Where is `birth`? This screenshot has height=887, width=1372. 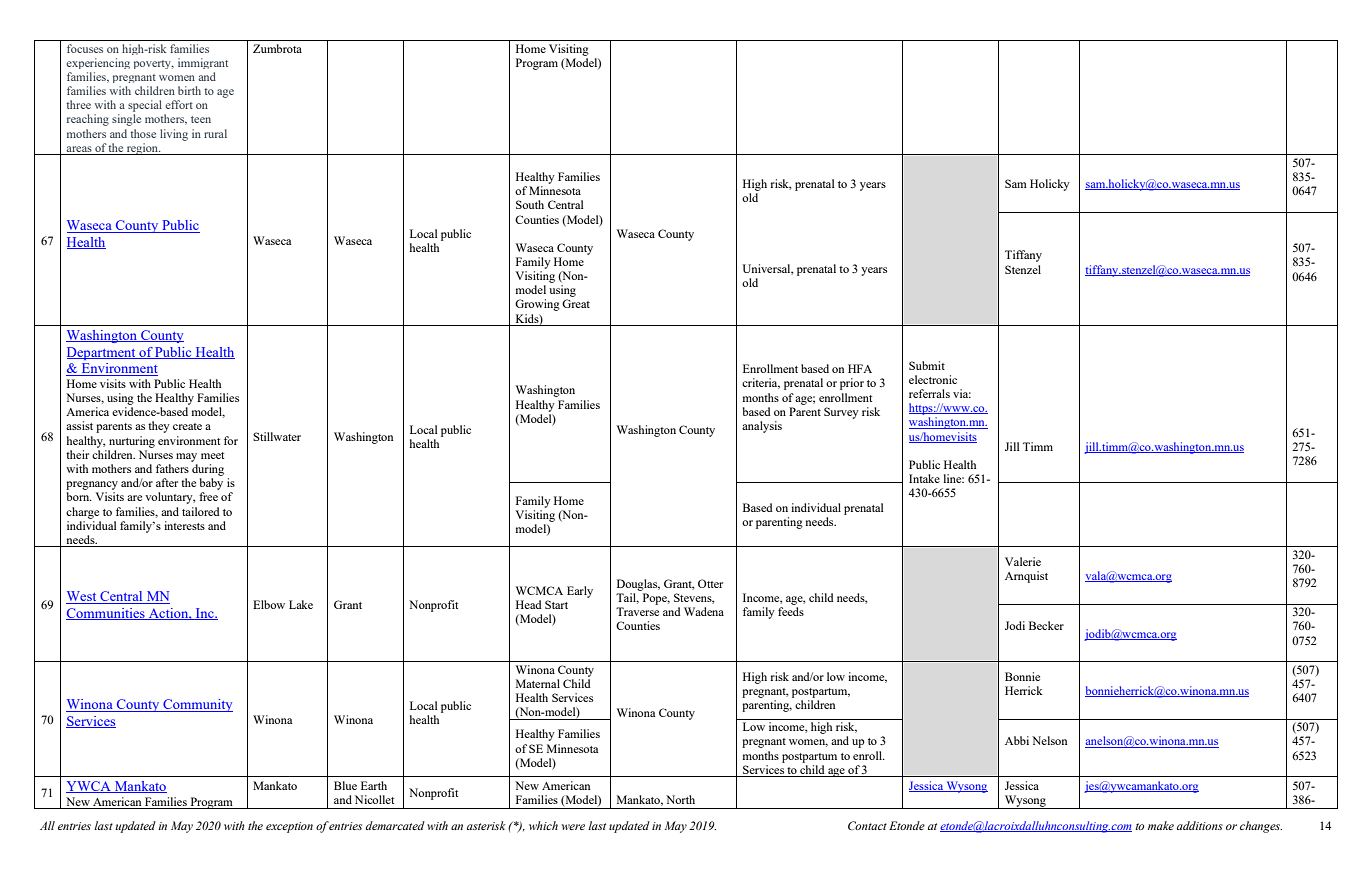 birth is located at coordinates (189, 90).
